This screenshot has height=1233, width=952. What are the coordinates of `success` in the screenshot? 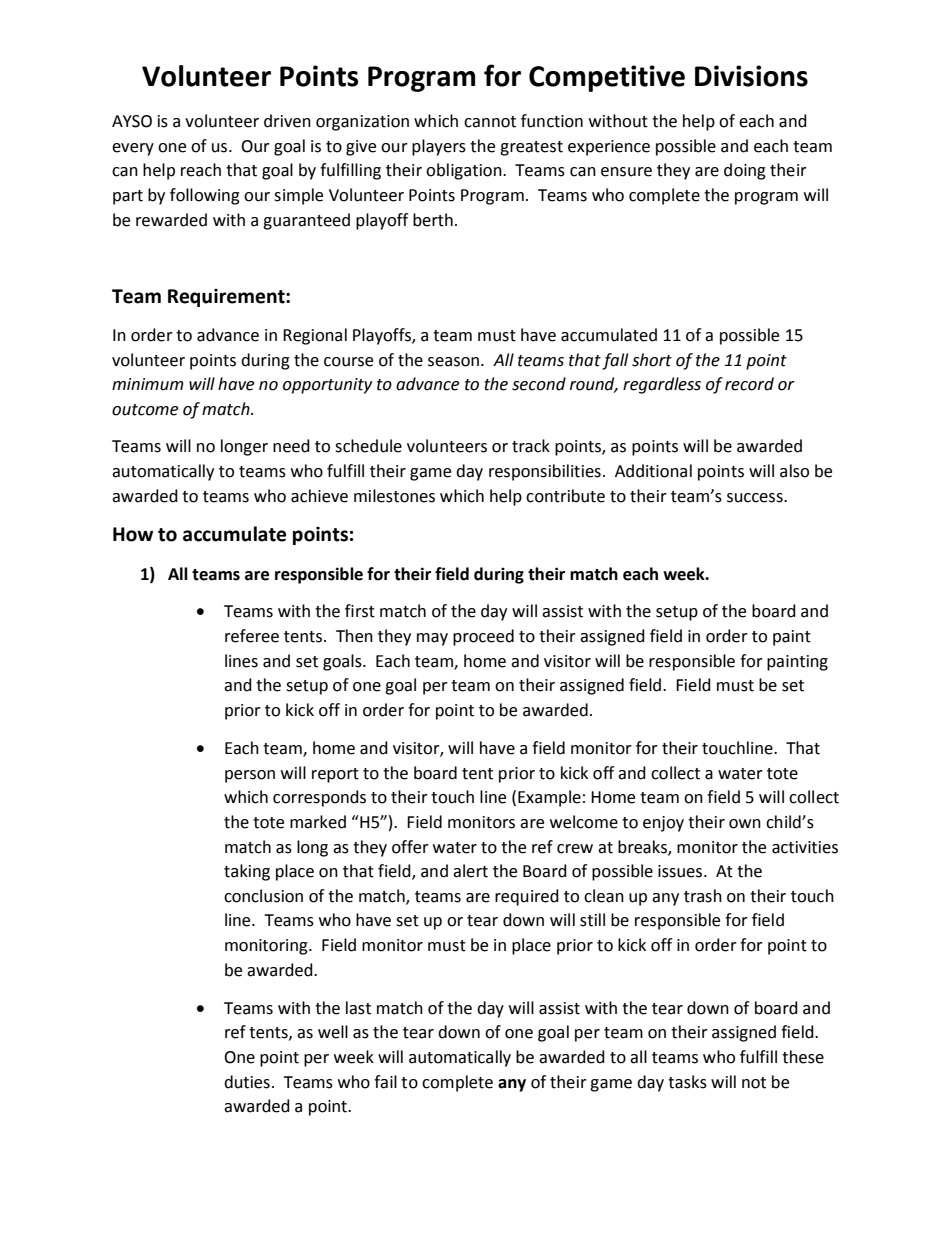 It's located at (756, 498).
